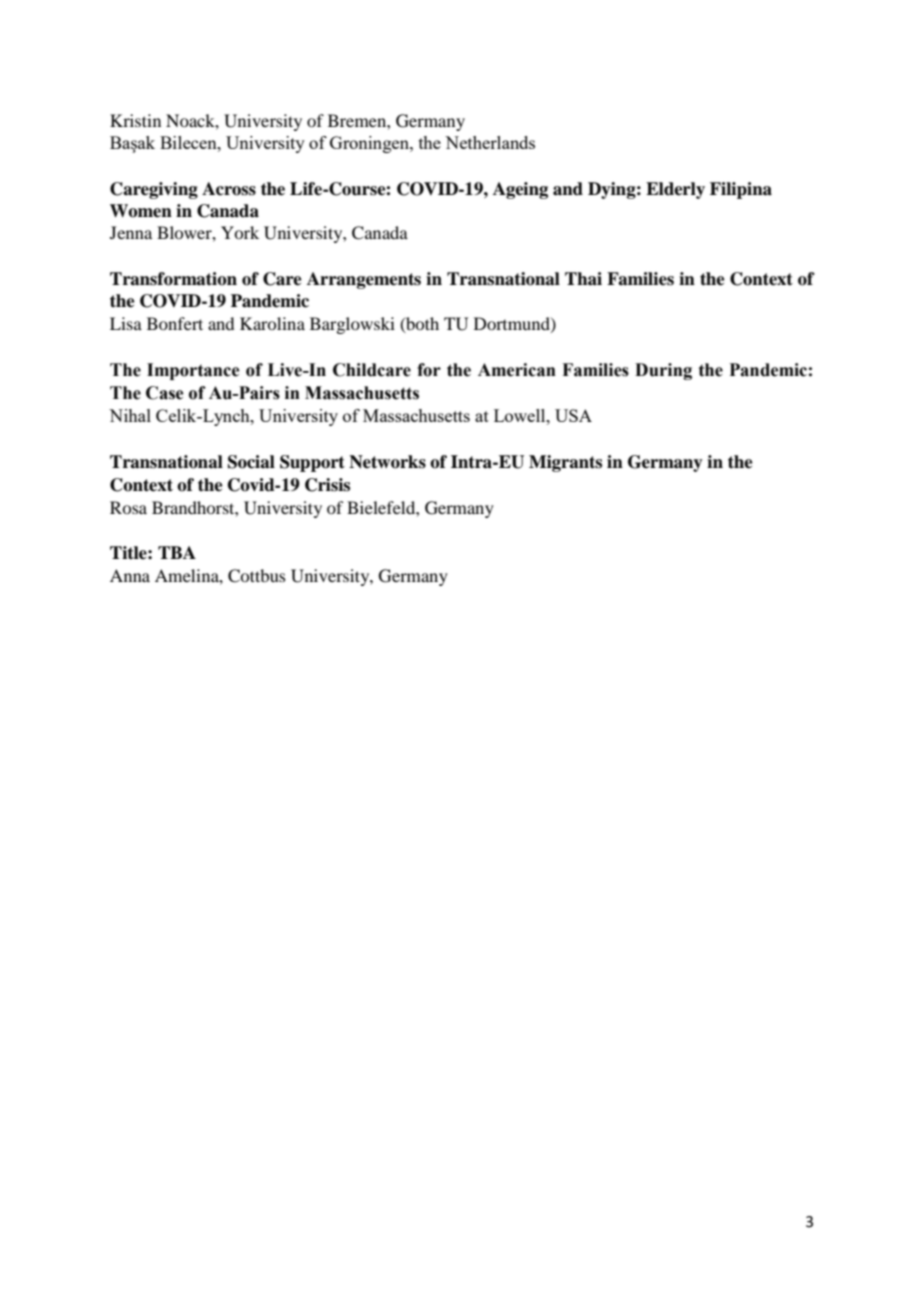  I want to click on Elderly, so click(675, 190).
